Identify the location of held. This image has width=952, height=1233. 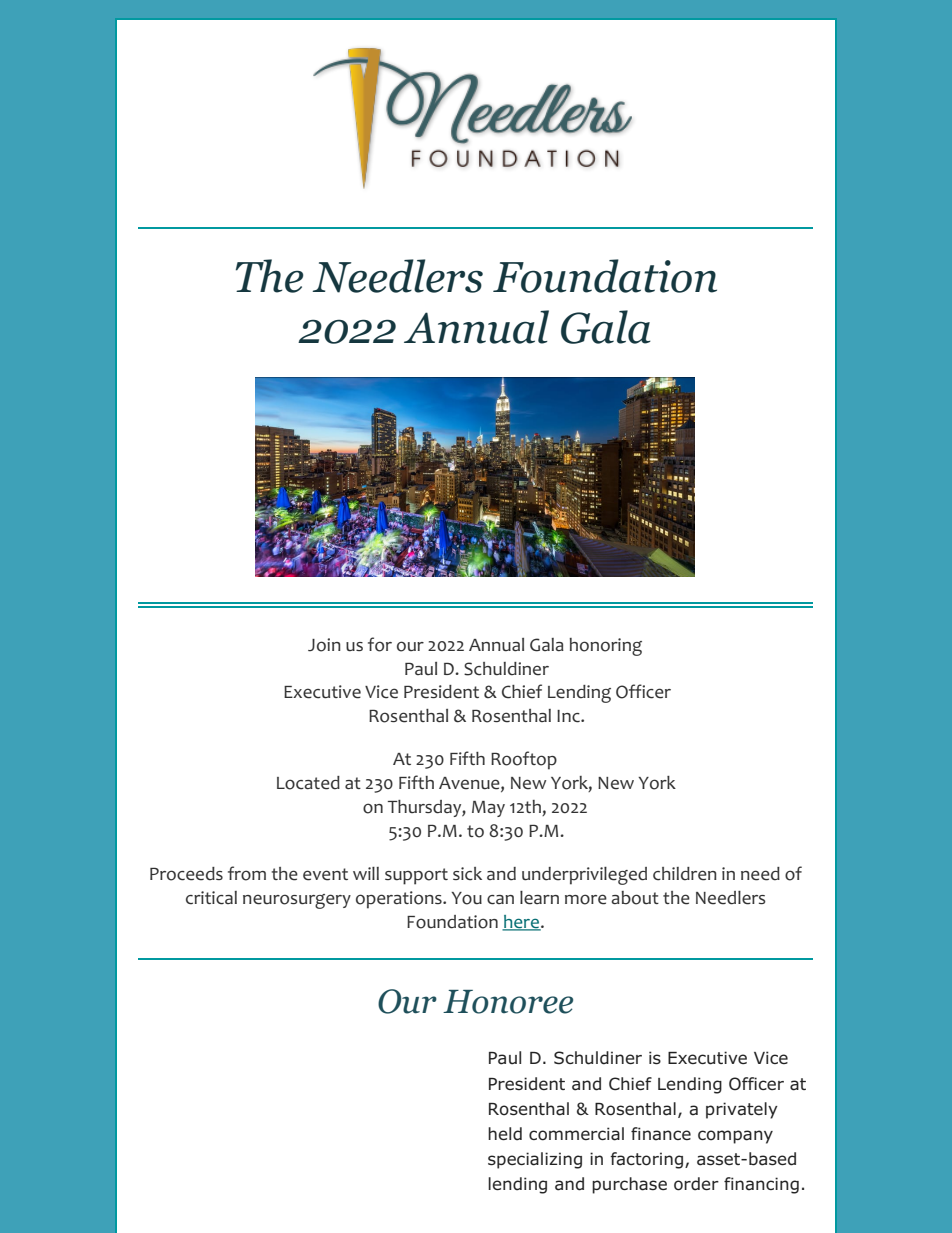
(505, 1134).
